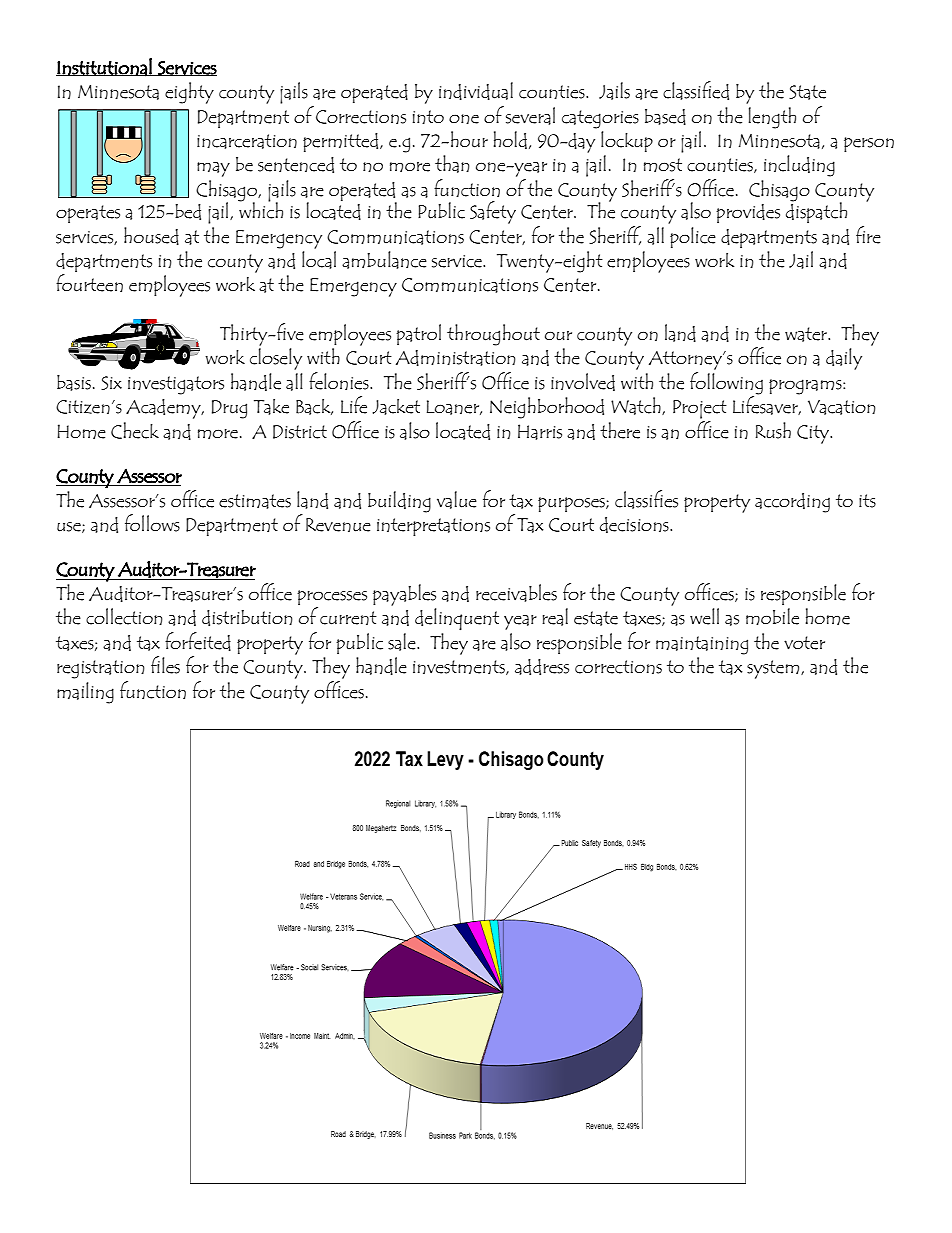 Image resolution: width=952 pixels, height=1233 pixels. Describe the element at coordinates (456, 358) in the image. I see `Administration` at that location.
